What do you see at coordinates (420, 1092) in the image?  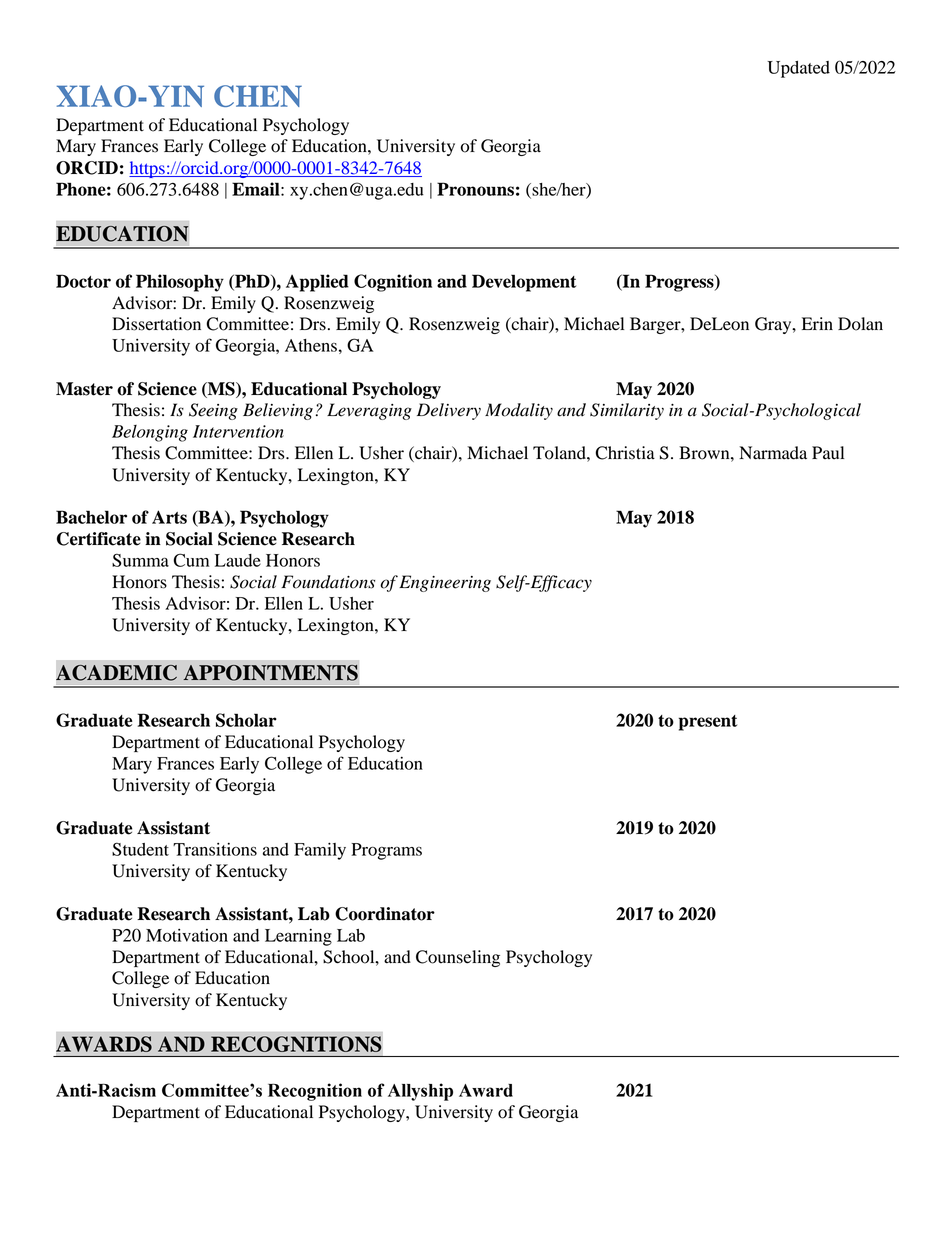 I see `Allyship` at bounding box center [420, 1092].
